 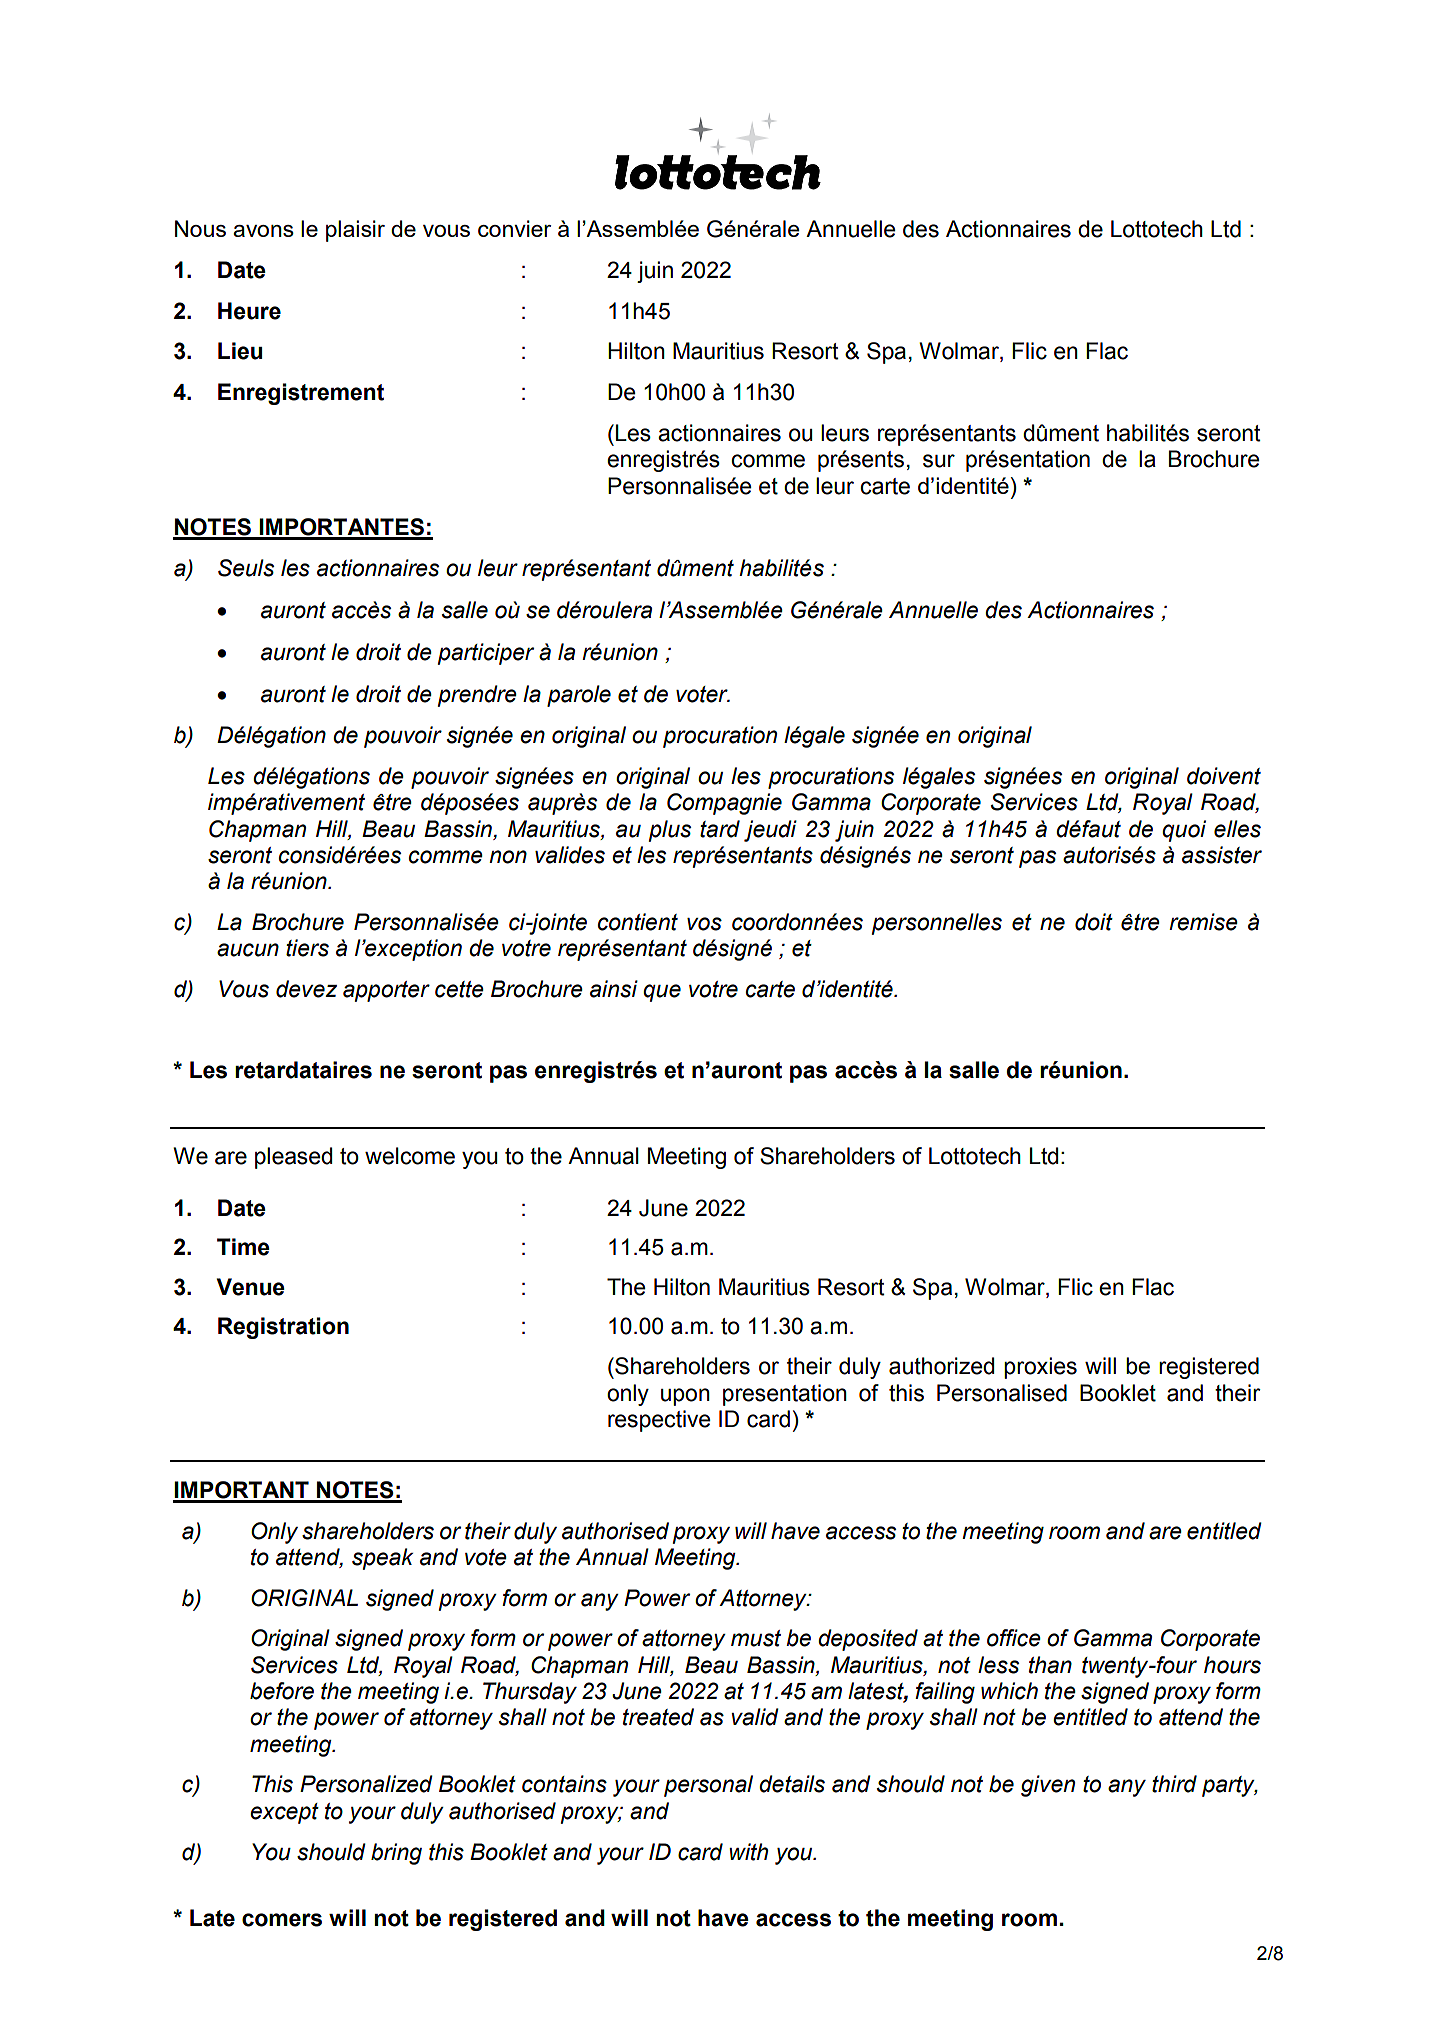 What do you see at coordinates (1040, 1368) in the screenshot?
I see `proxies` at bounding box center [1040, 1368].
